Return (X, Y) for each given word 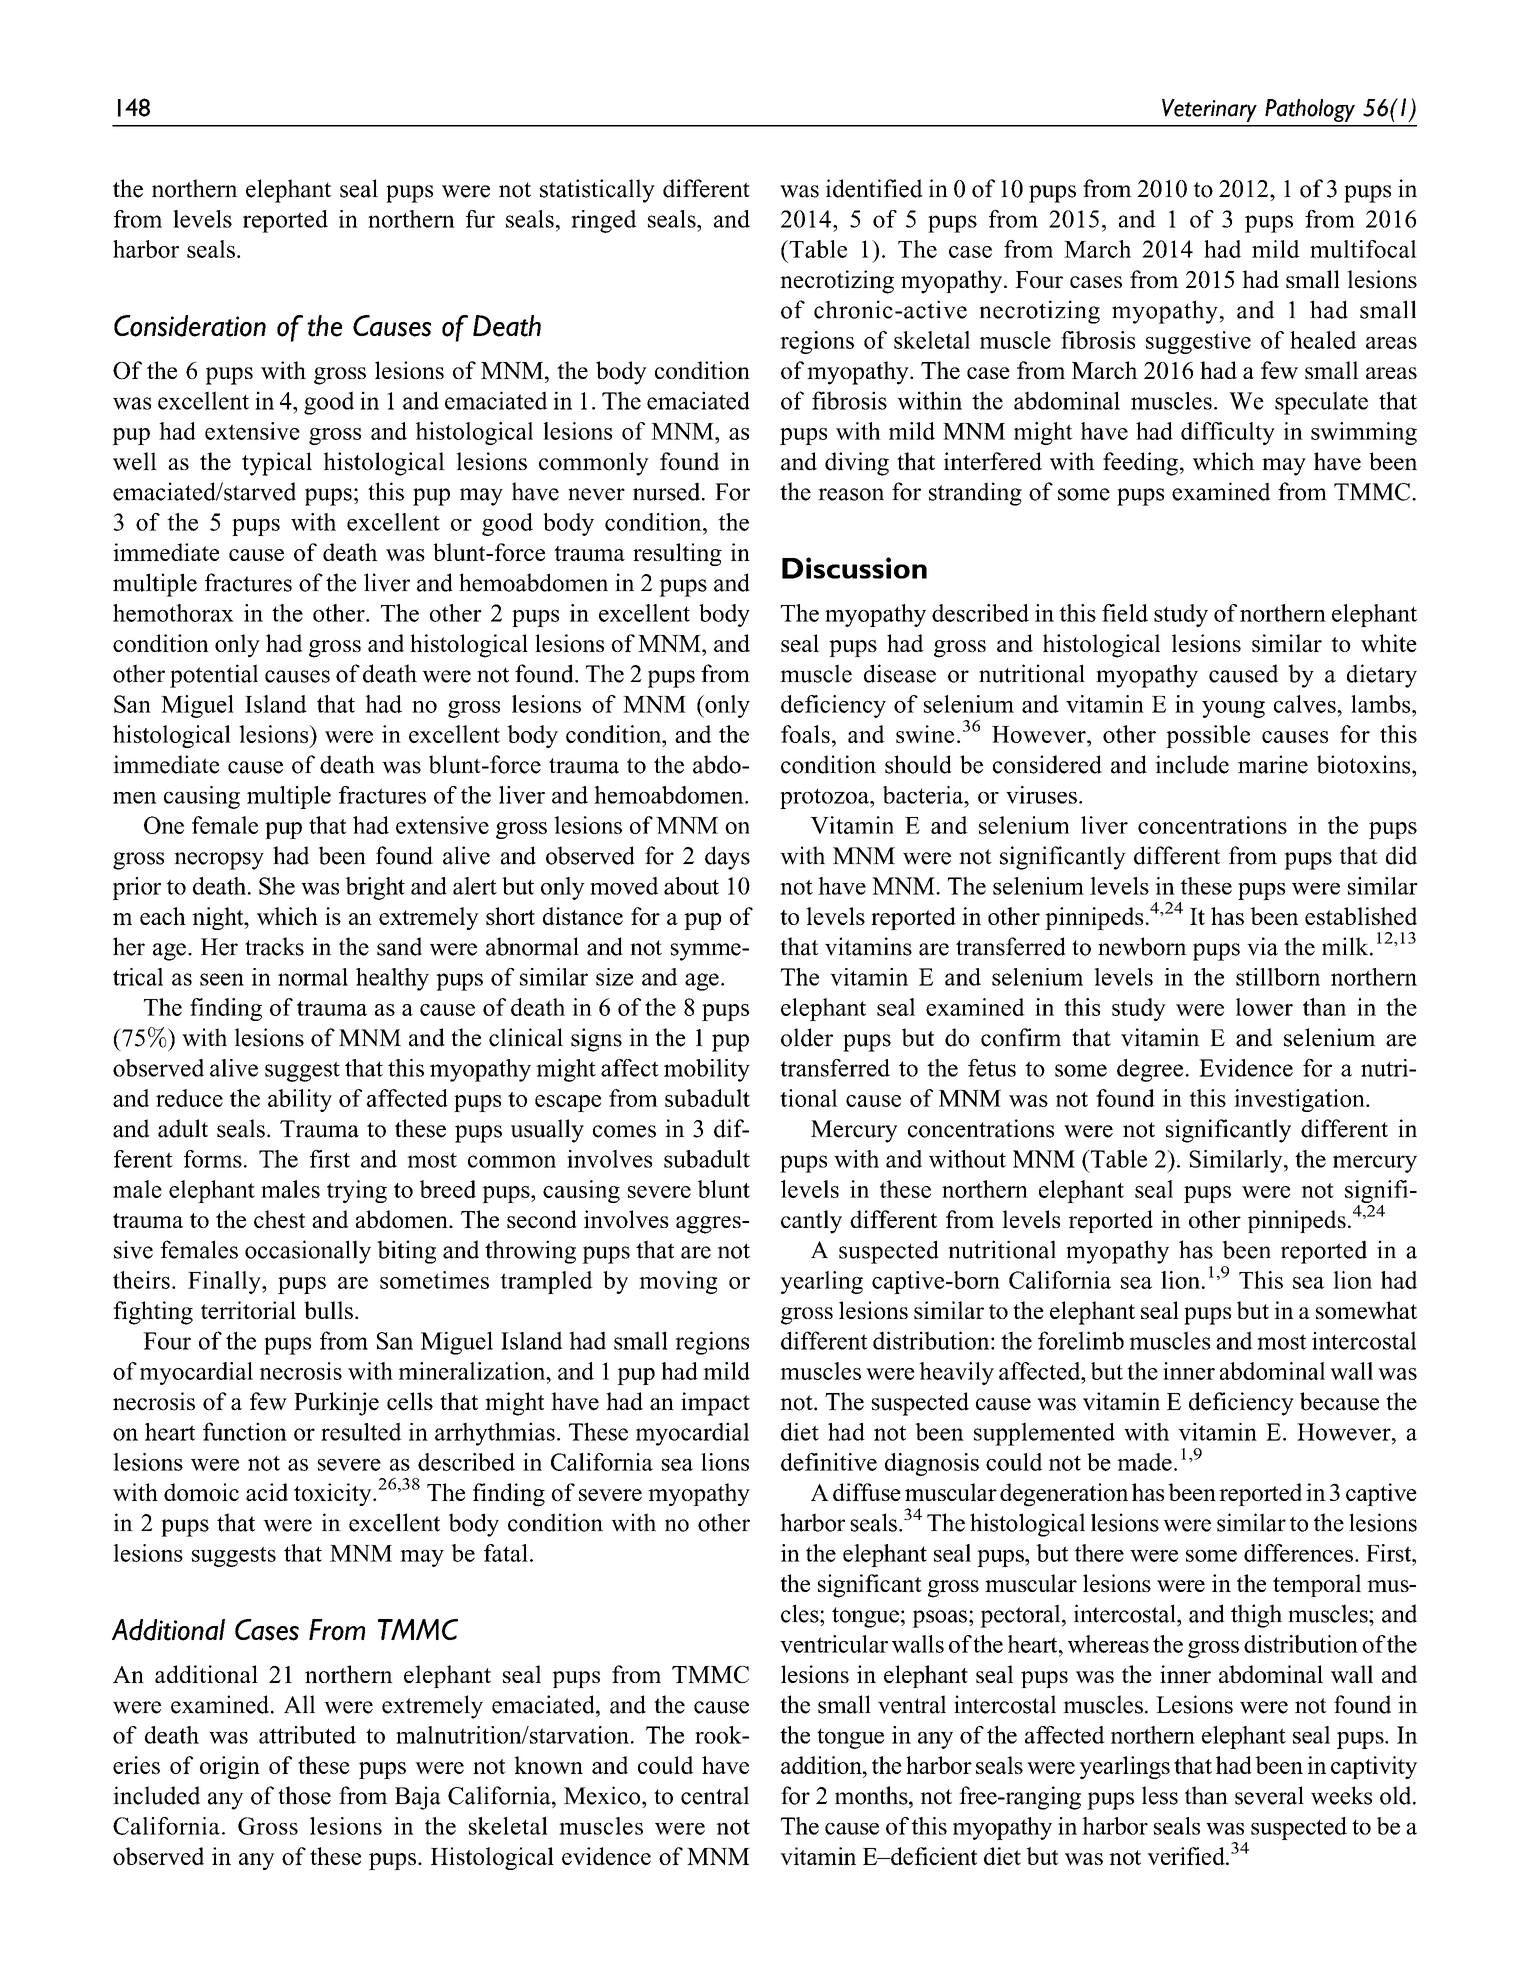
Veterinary (1209, 110)
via (1262, 946)
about (691, 886)
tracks (274, 946)
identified (874, 188)
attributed (307, 1735)
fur (480, 219)
